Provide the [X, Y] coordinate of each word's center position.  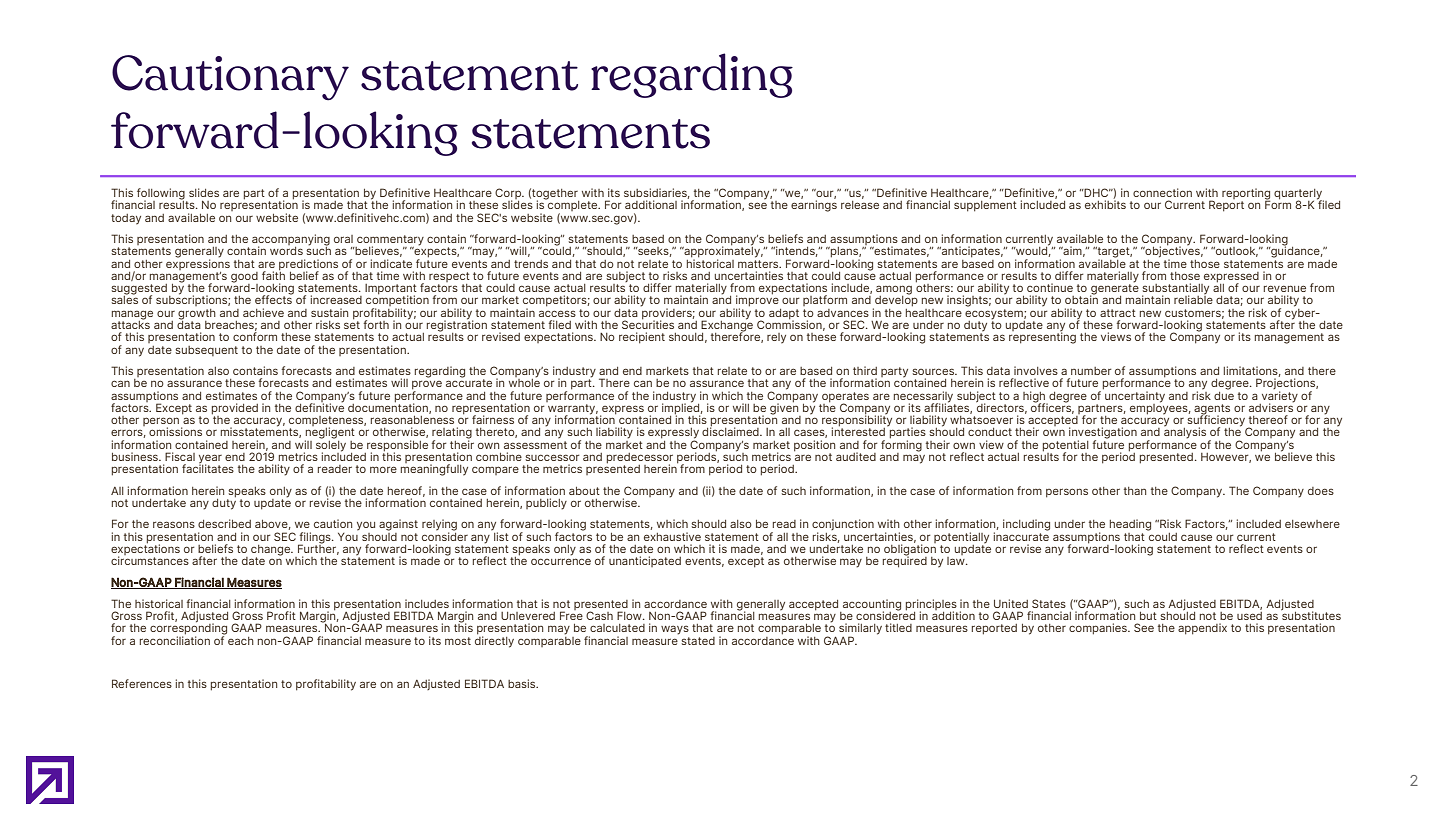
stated [698, 641]
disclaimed [731, 430]
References [142, 683]
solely [331, 445]
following [162, 195]
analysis [1185, 432]
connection [1162, 192]
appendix [1202, 629]
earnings [814, 205]
